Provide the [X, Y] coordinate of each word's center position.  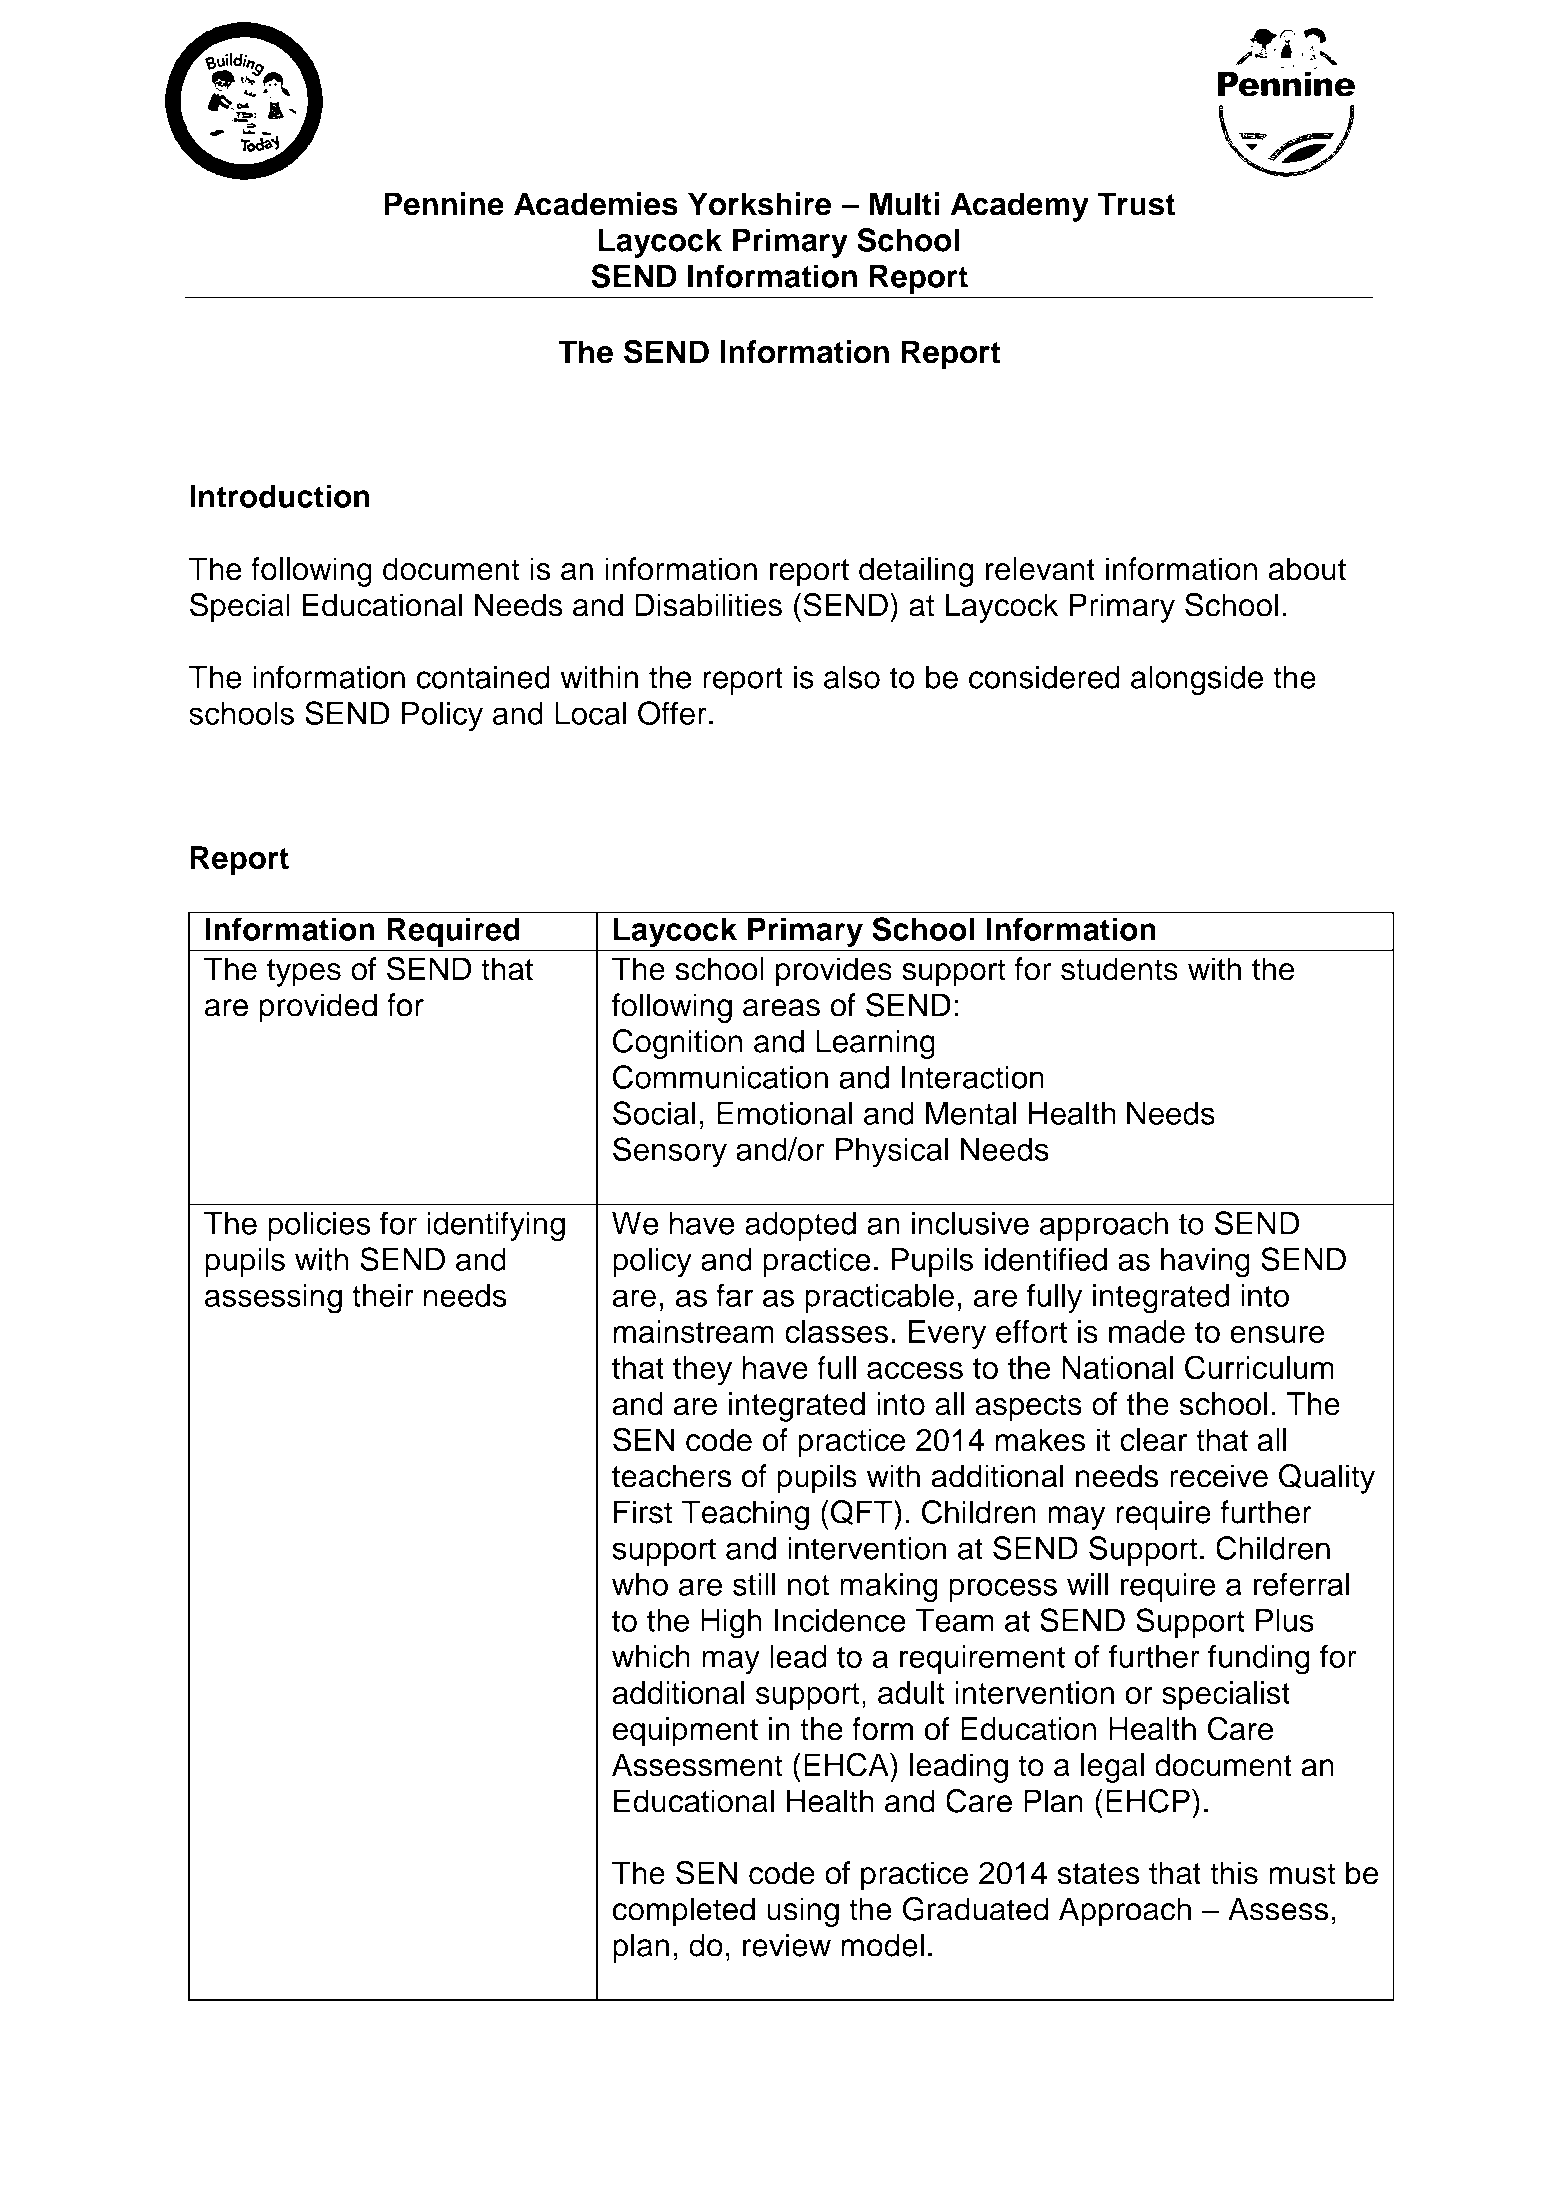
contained [483, 677]
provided [318, 1008]
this [1234, 1873]
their [383, 1295]
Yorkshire [760, 204]
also [852, 677]
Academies [596, 204]
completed [684, 1912]
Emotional [785, 1113]
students [1119, 969]
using [803, 1912]
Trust [1136, 204]
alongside [1197, 680]
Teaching [745, 1515]
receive [1219, 1476]
